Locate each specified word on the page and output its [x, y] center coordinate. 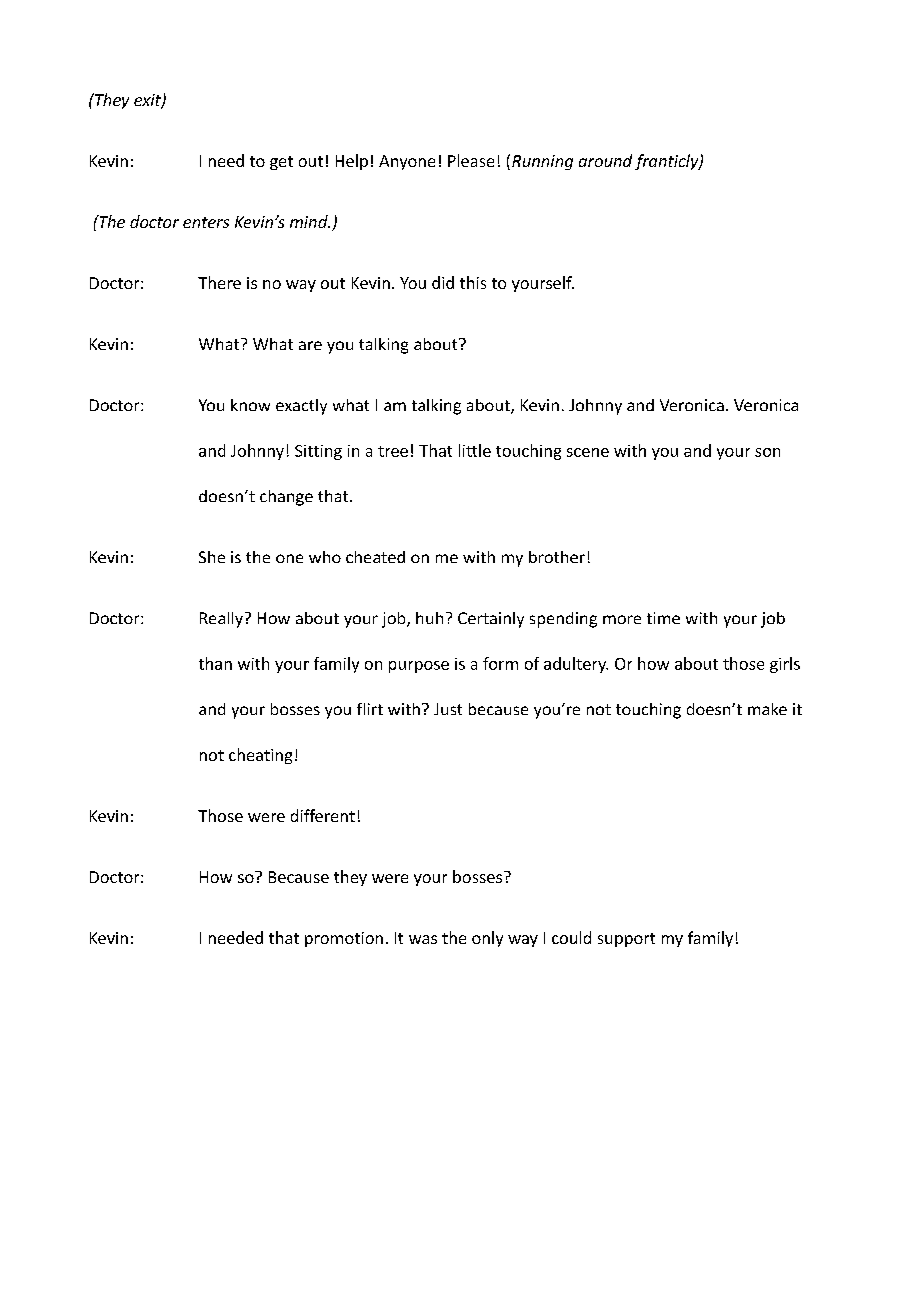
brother [557, 557]
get [281, 163]
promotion [344, 939]
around [605, 160]
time [663, 618]
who [325, 557]
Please [471, 160]
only [487, 939]
